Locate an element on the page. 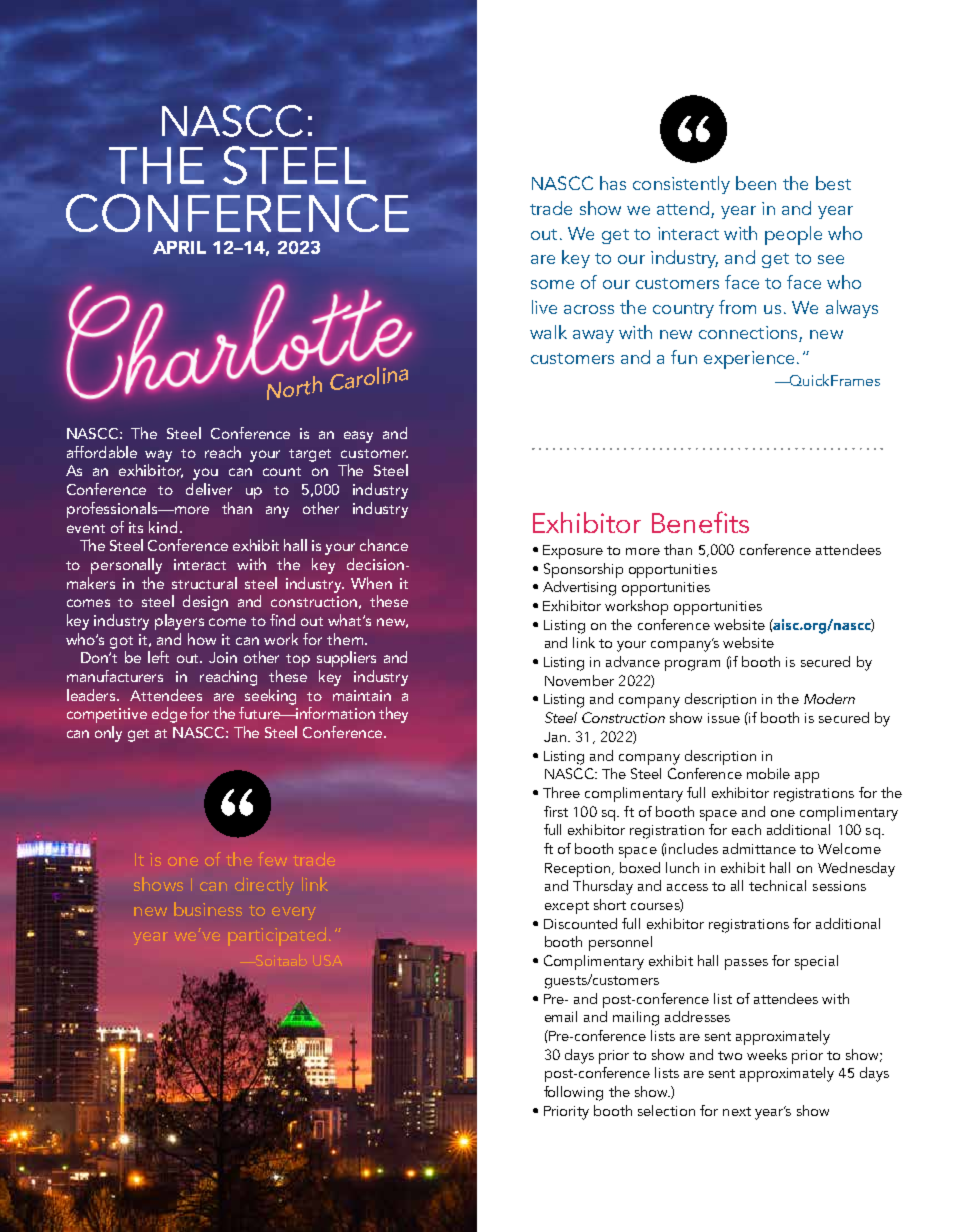  weeks is located at coordinates (767, 1054).
